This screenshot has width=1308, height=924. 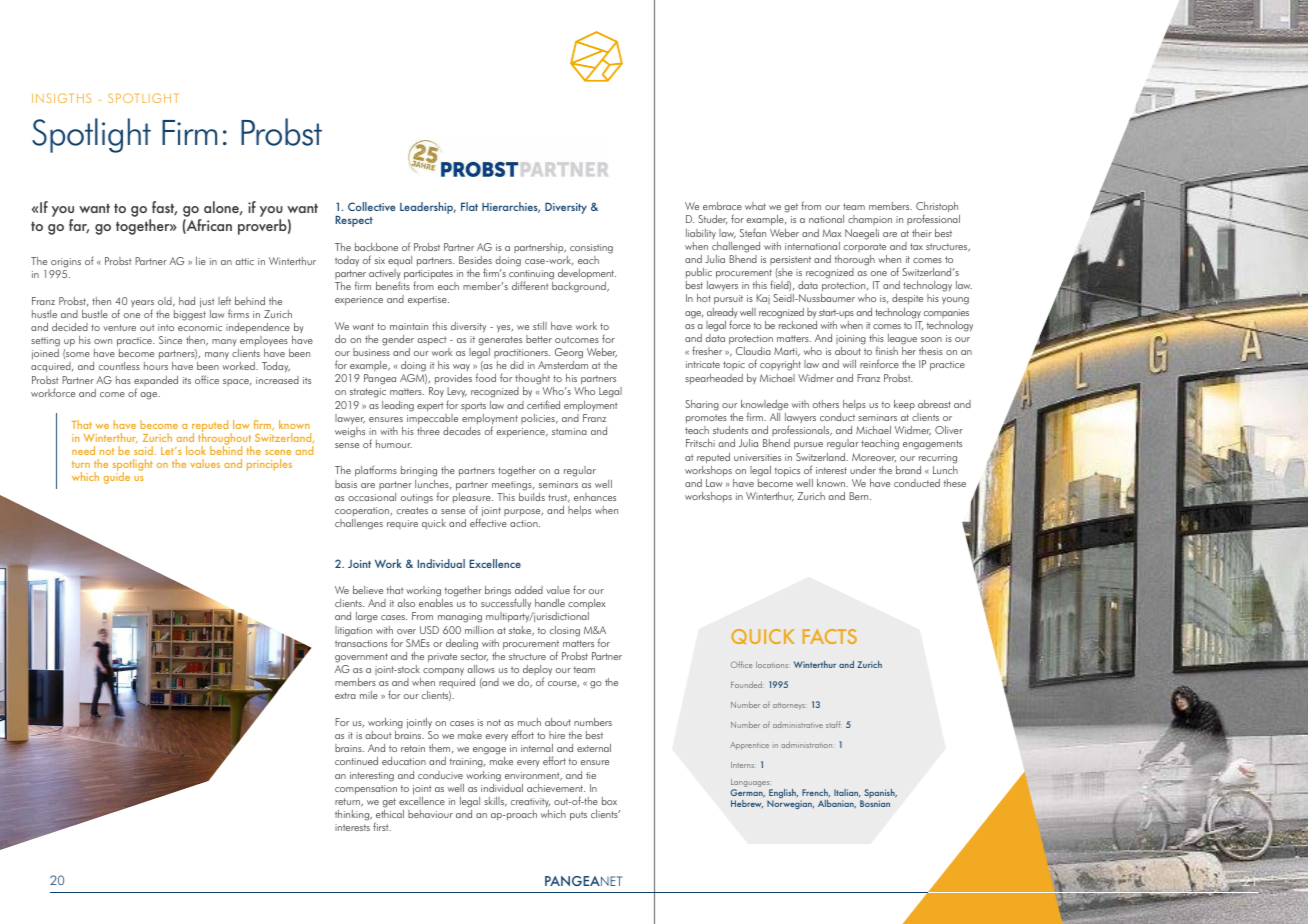 What do you see at coordinates (826, 404) in the screenshot?
I see `others` at bounding box center [826, 404].
